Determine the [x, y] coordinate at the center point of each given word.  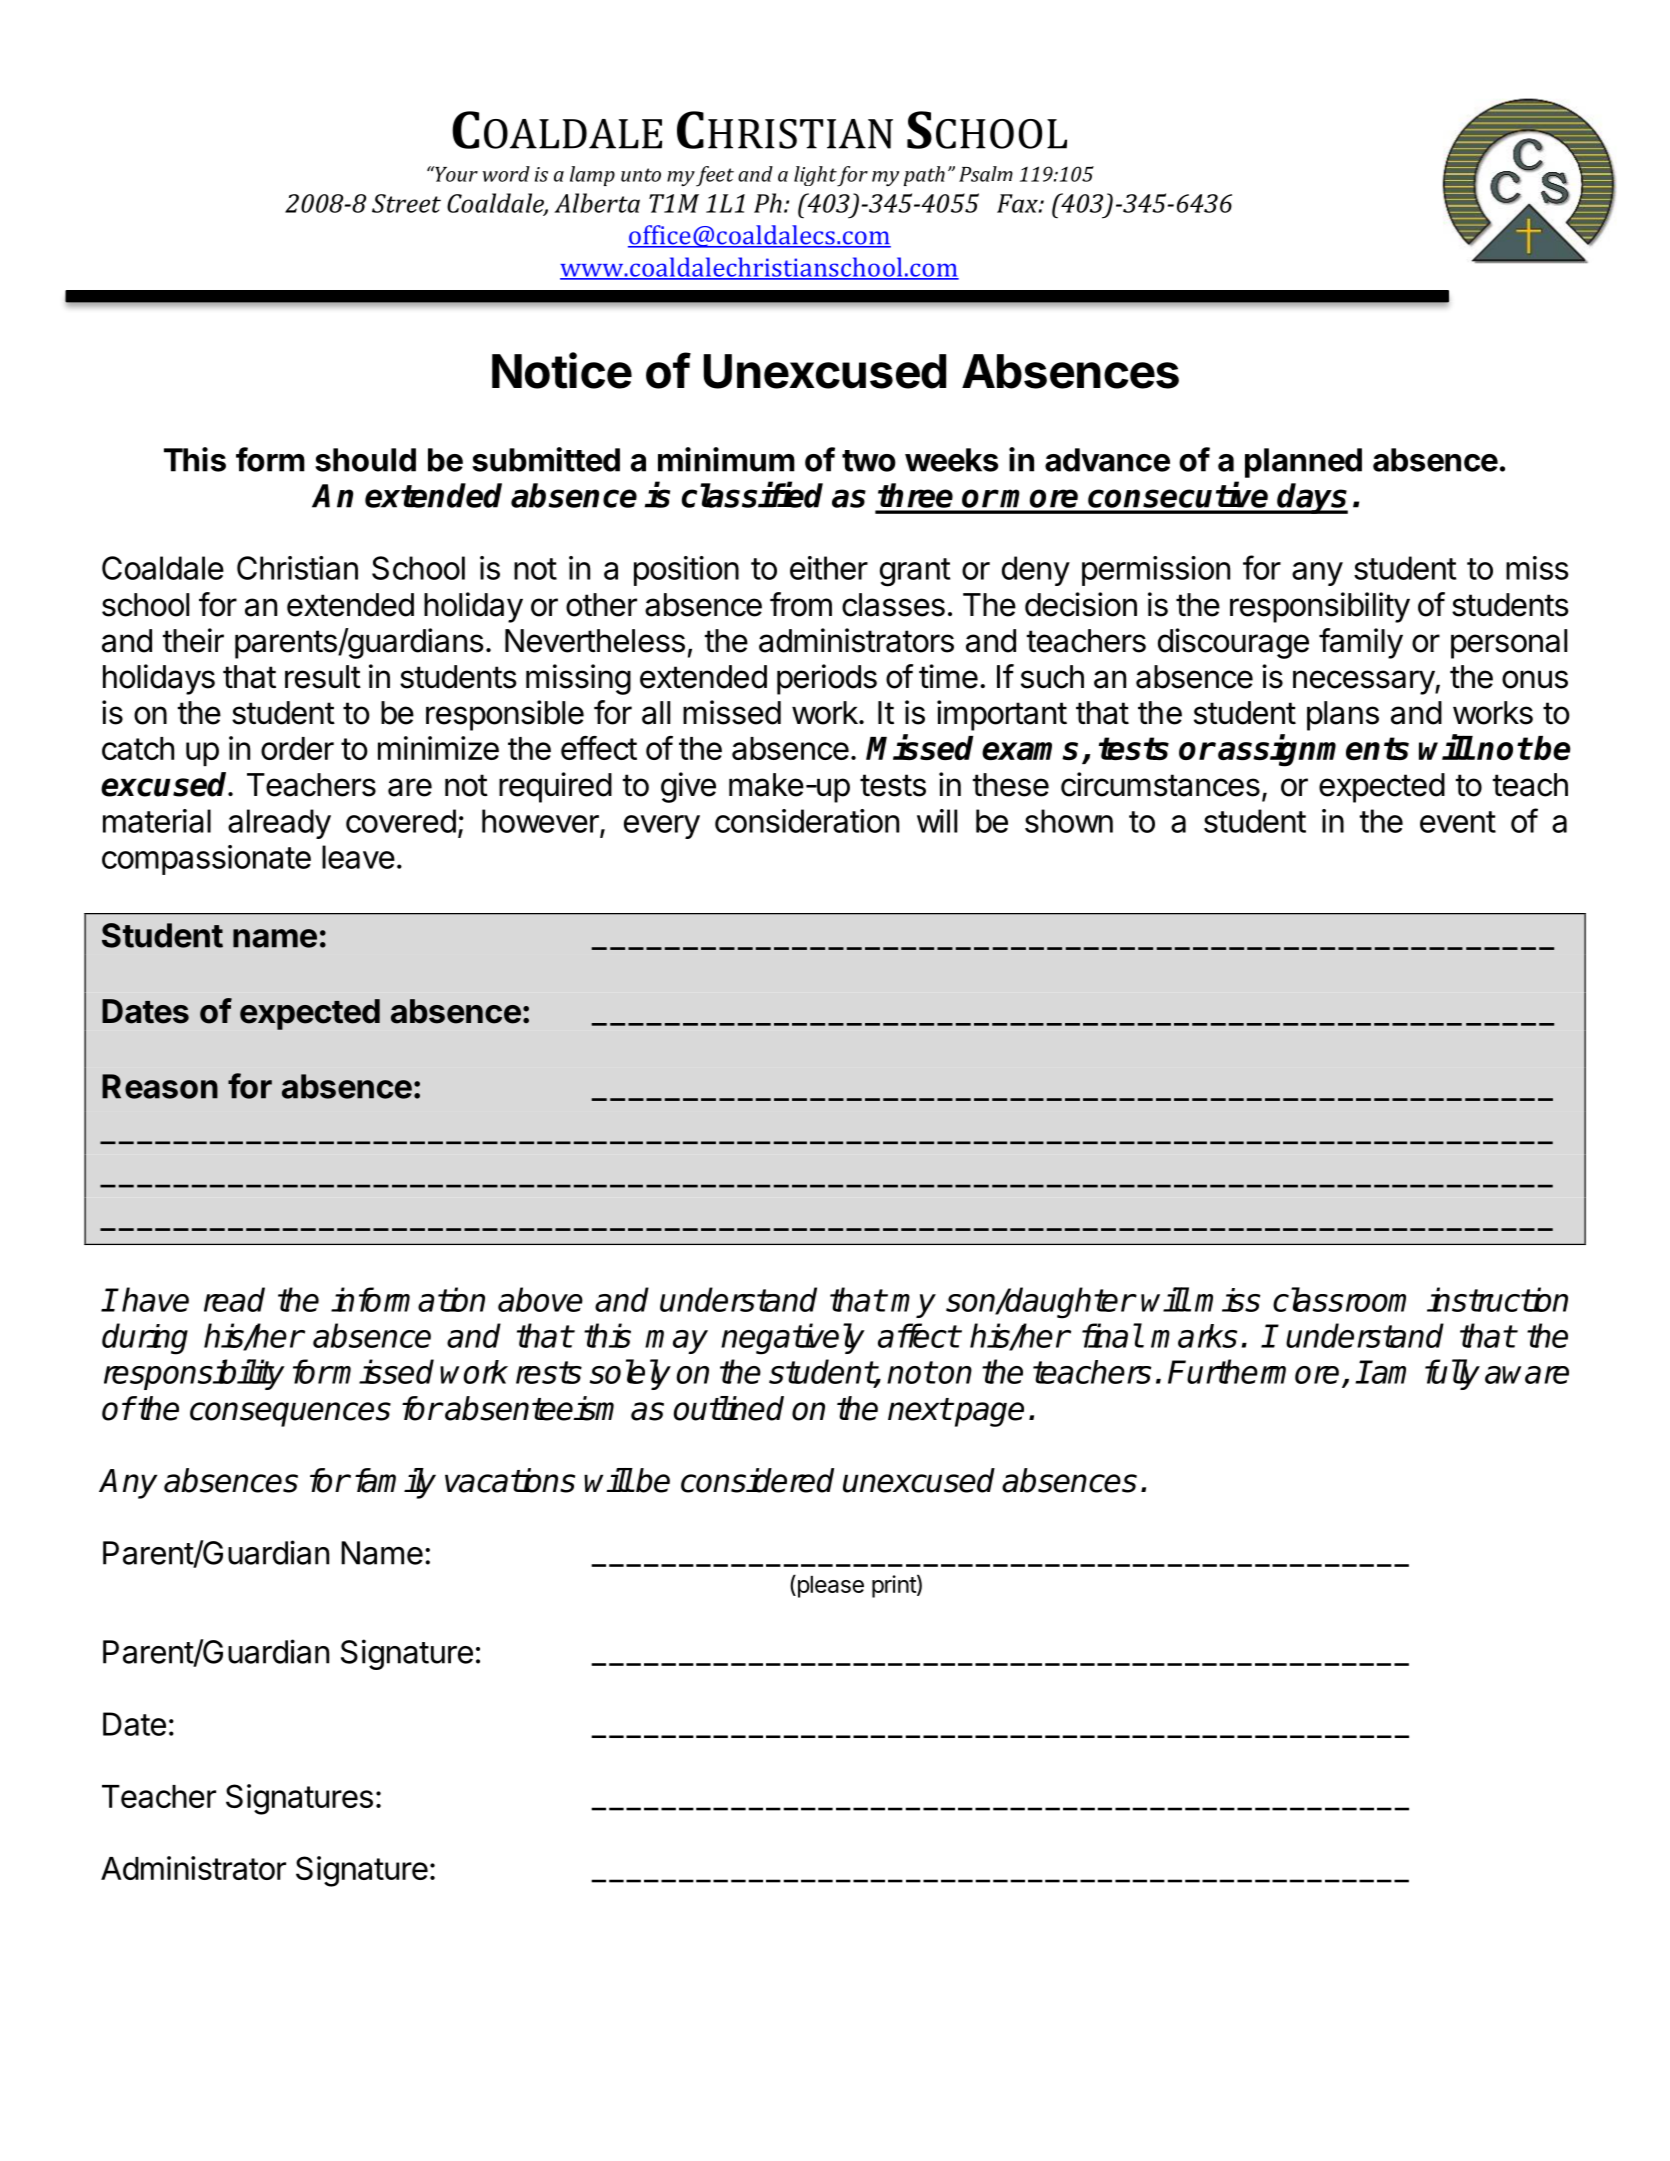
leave [358, 857]
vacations [510, 1480]
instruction [1497, 1299]
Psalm [986, 174]
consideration [807, 821]
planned [1303, 463]
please [829, 1586]
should [365, 460]
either [829, 568]
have [155, 1299]
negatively [793, 1339]
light [815, 176]
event [1458, 822]
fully [1452, 1374]
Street [406, 203]
